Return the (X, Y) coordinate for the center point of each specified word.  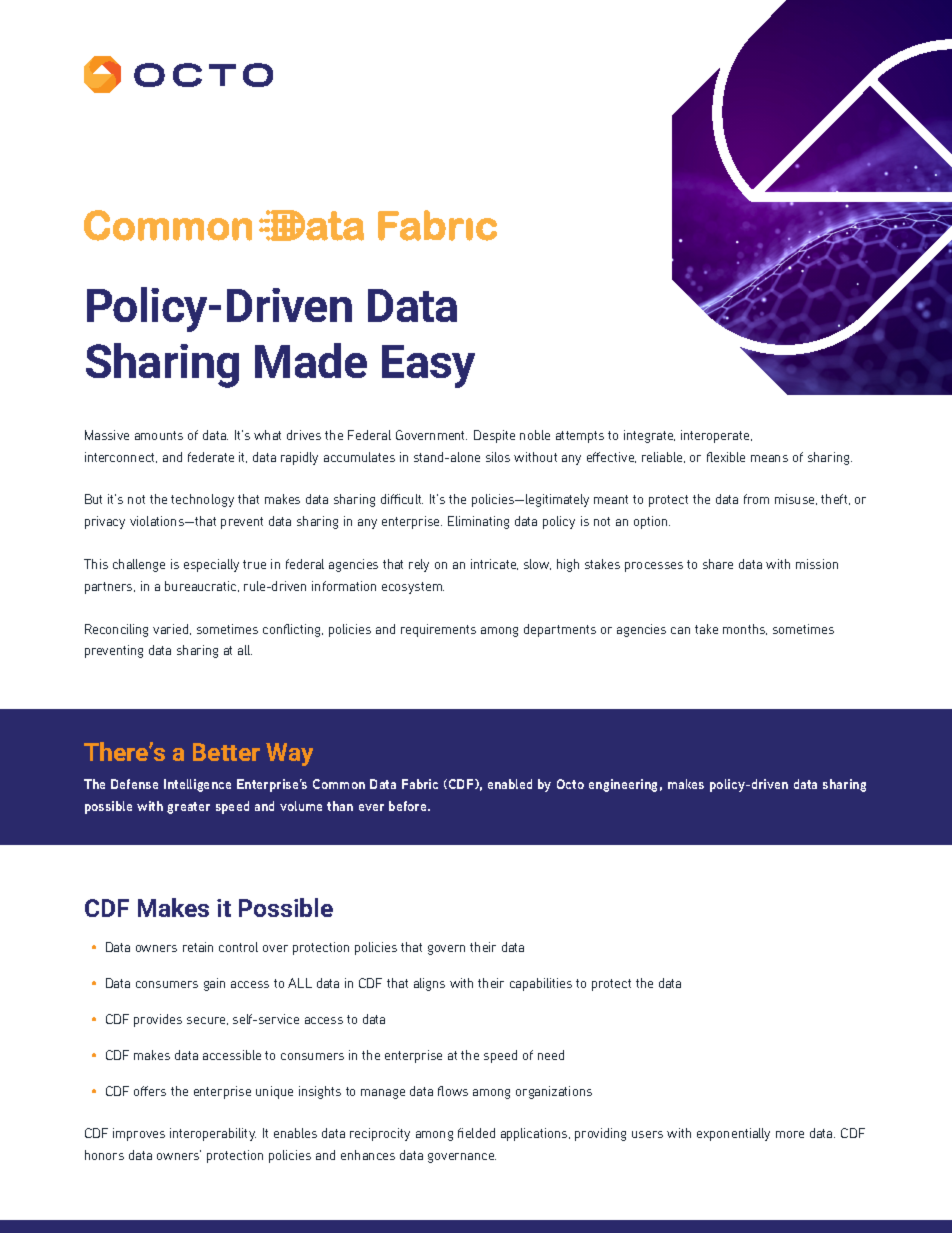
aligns (429, 984)
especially (211, 565)
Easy (428, 366)
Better (226, 752)
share (718, 564)
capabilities (541, 984)
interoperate (716, 436)
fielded (476, 1133)
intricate (494, 564)
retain (198, 947)
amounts (159, 435)
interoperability (213, 1134)
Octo (570, 784)
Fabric (420, 784)
